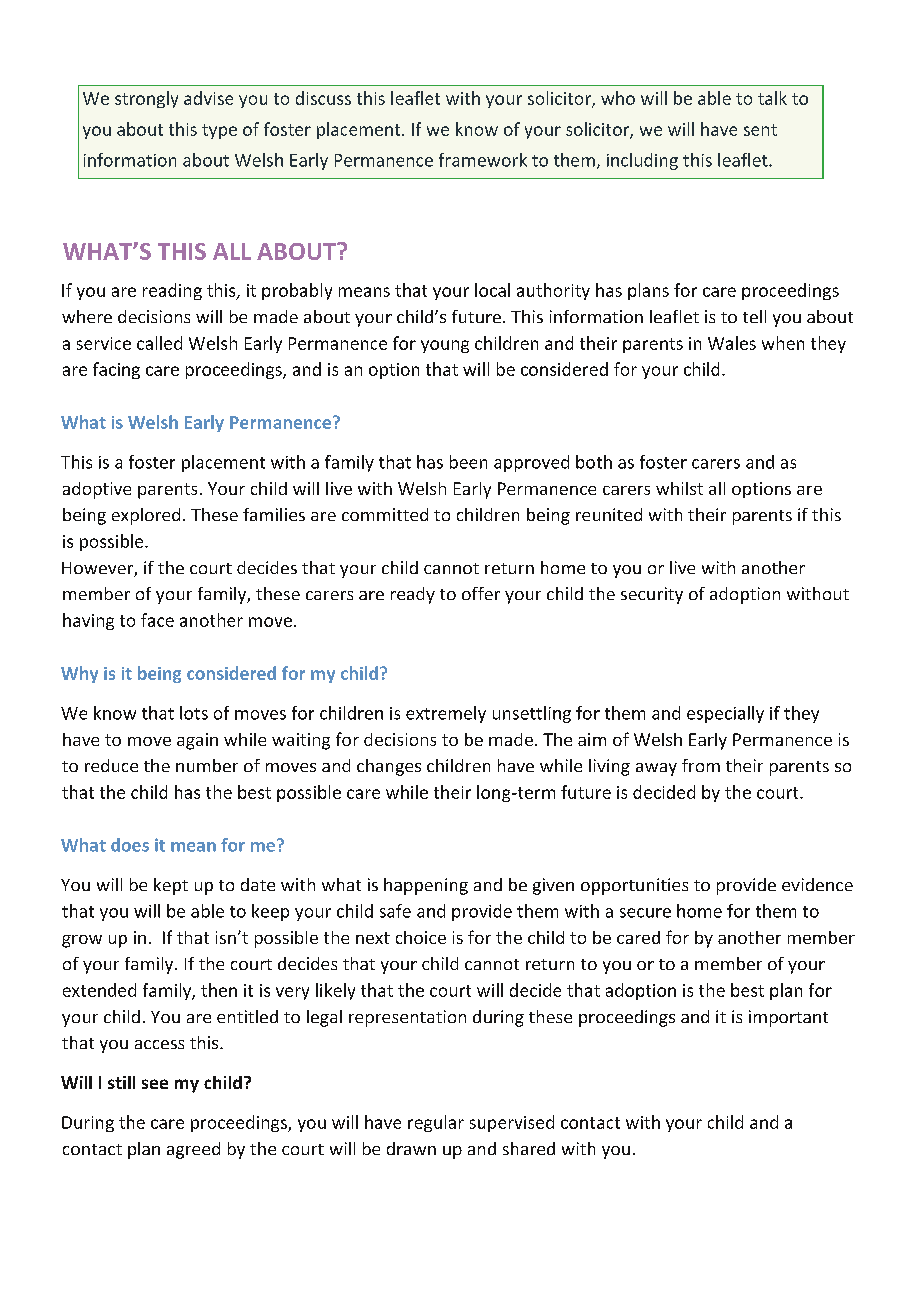  Describe the element at coordinates (426, 886) in the page. I see `happening` at that location.
